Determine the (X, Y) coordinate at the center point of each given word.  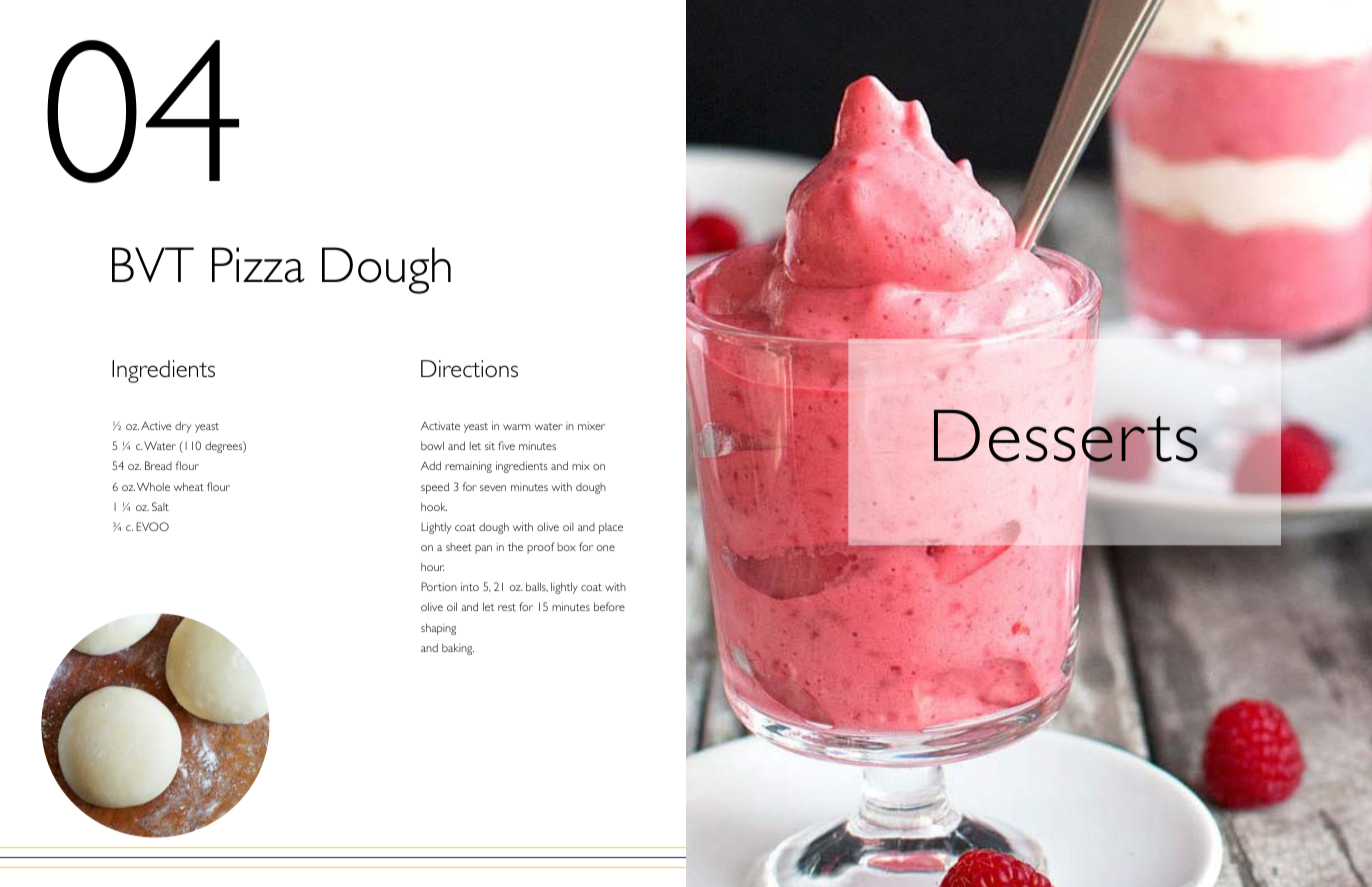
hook (434, 506)
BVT (153, 264)
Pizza (258, 265)
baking (458, 649)
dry (183, 427)
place (611, 528)
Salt (160, 506)
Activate (440, 425)
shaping (438, 629)
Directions (469, 369)
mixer (591, 426)
